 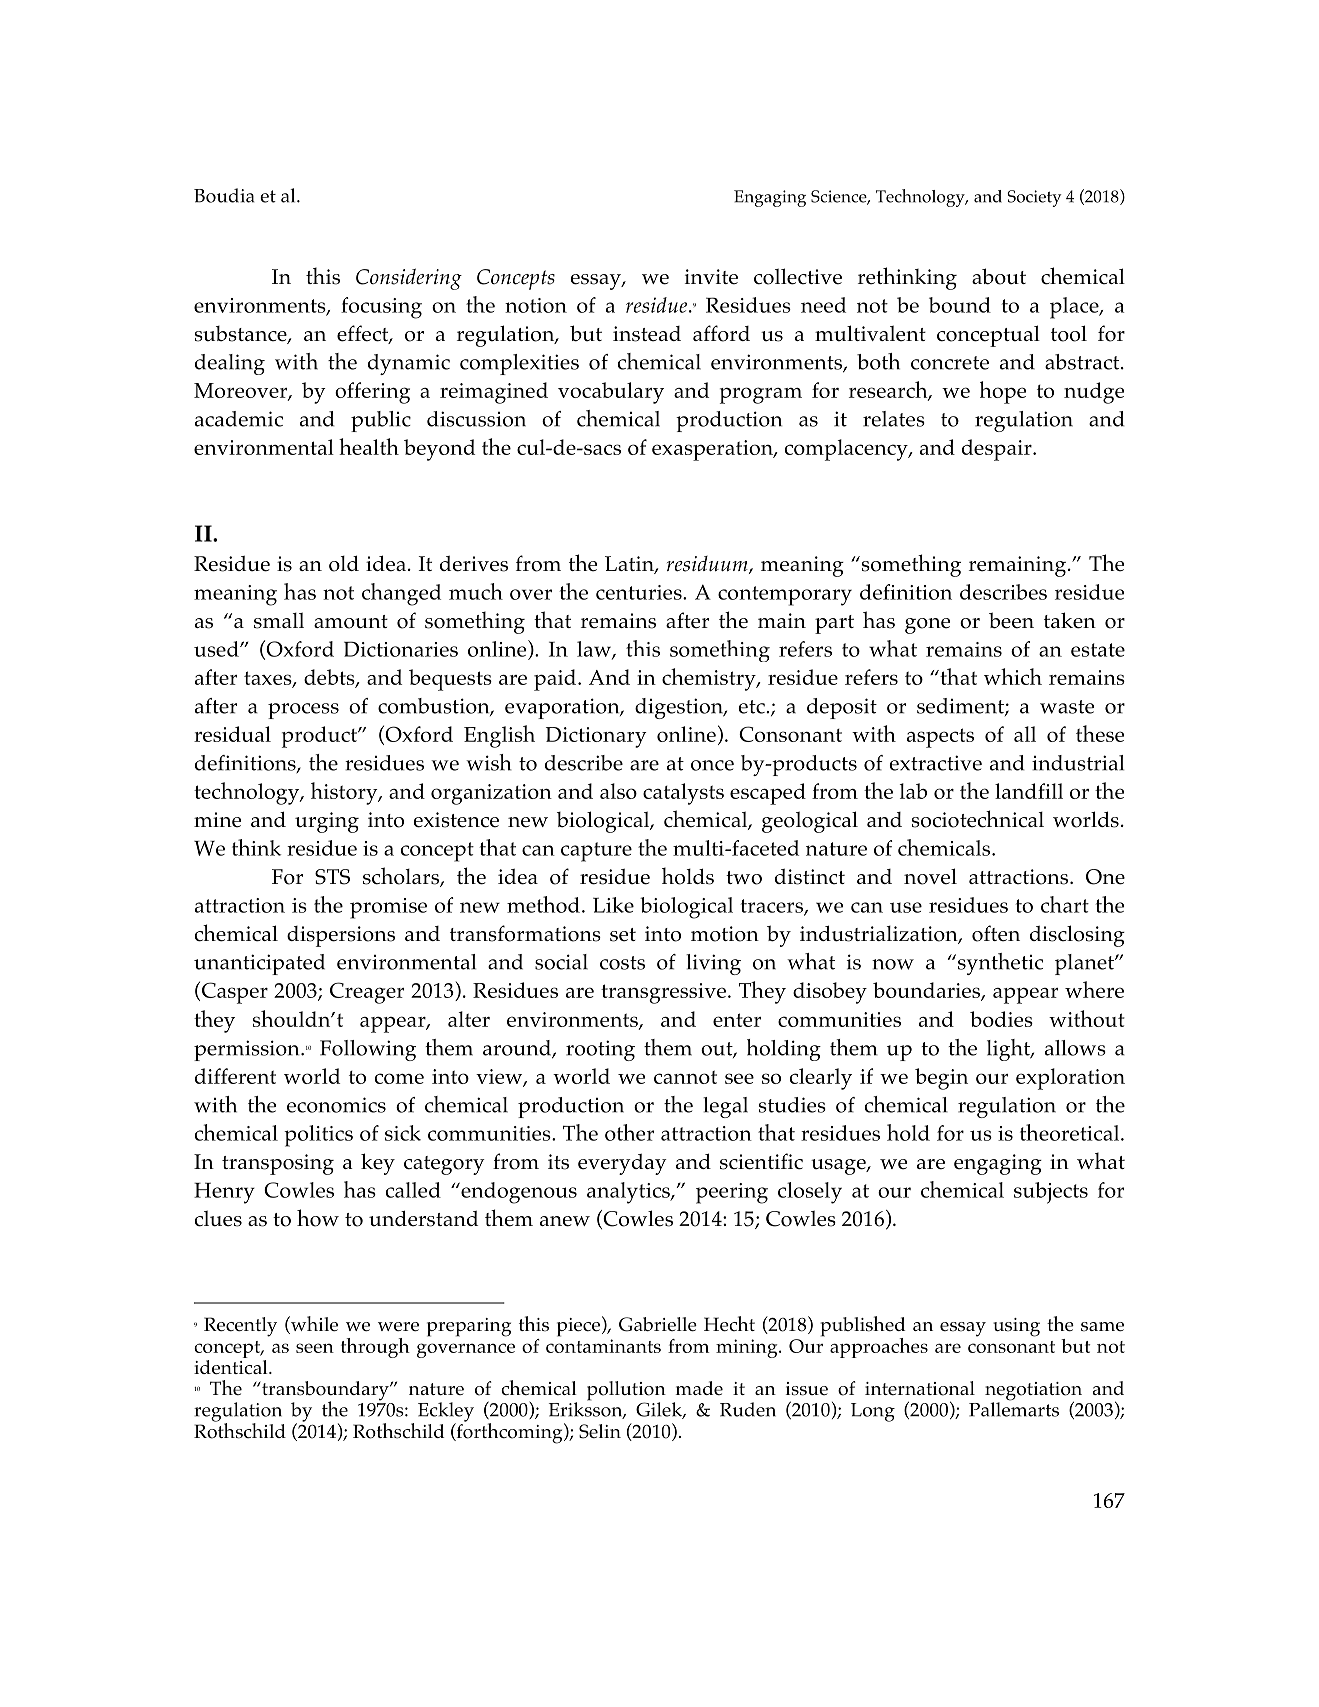 I want to click on negotiation, so click(x=1033, y=1392).
